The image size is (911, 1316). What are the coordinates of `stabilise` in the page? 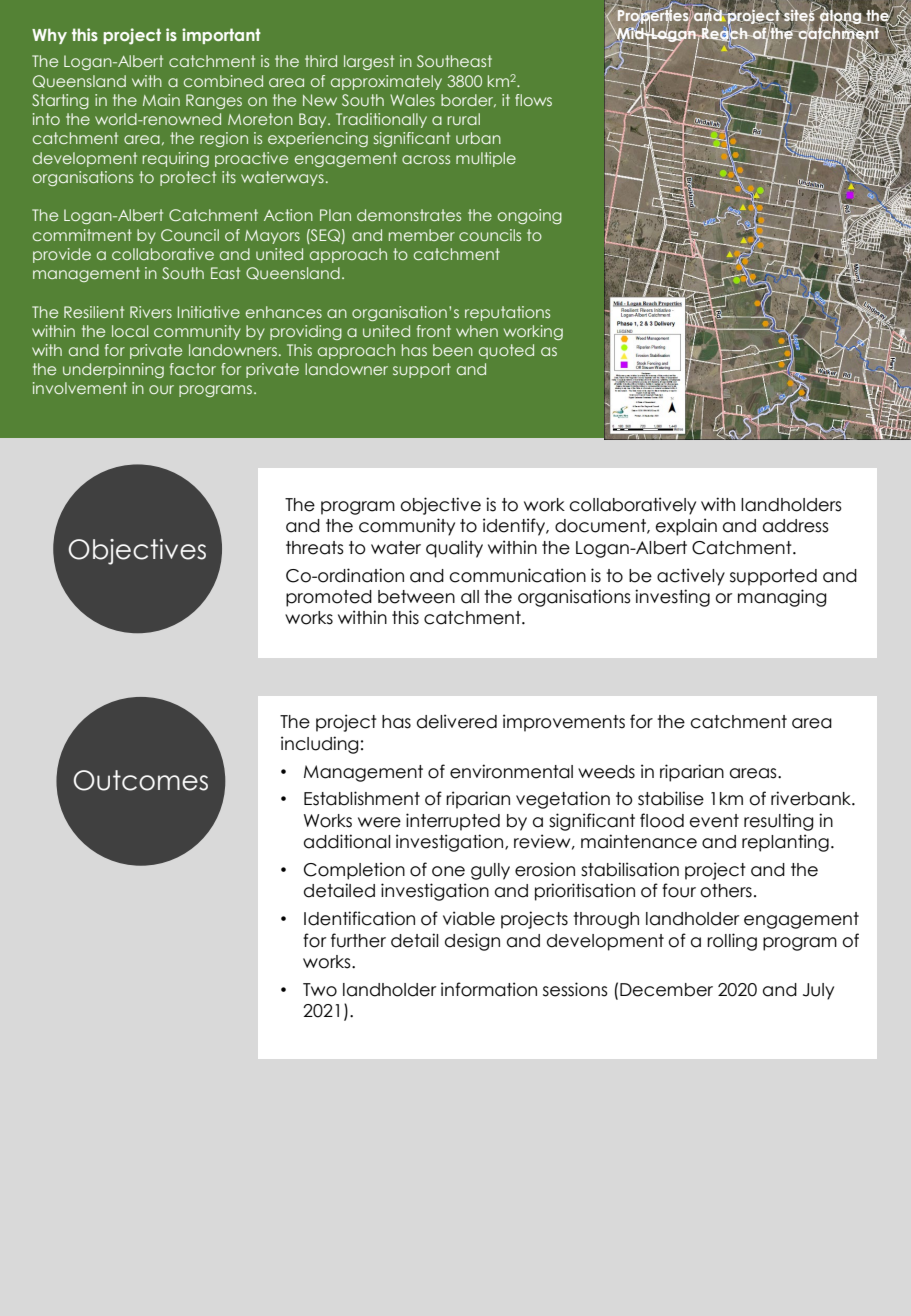 It's located at (671, 798).
